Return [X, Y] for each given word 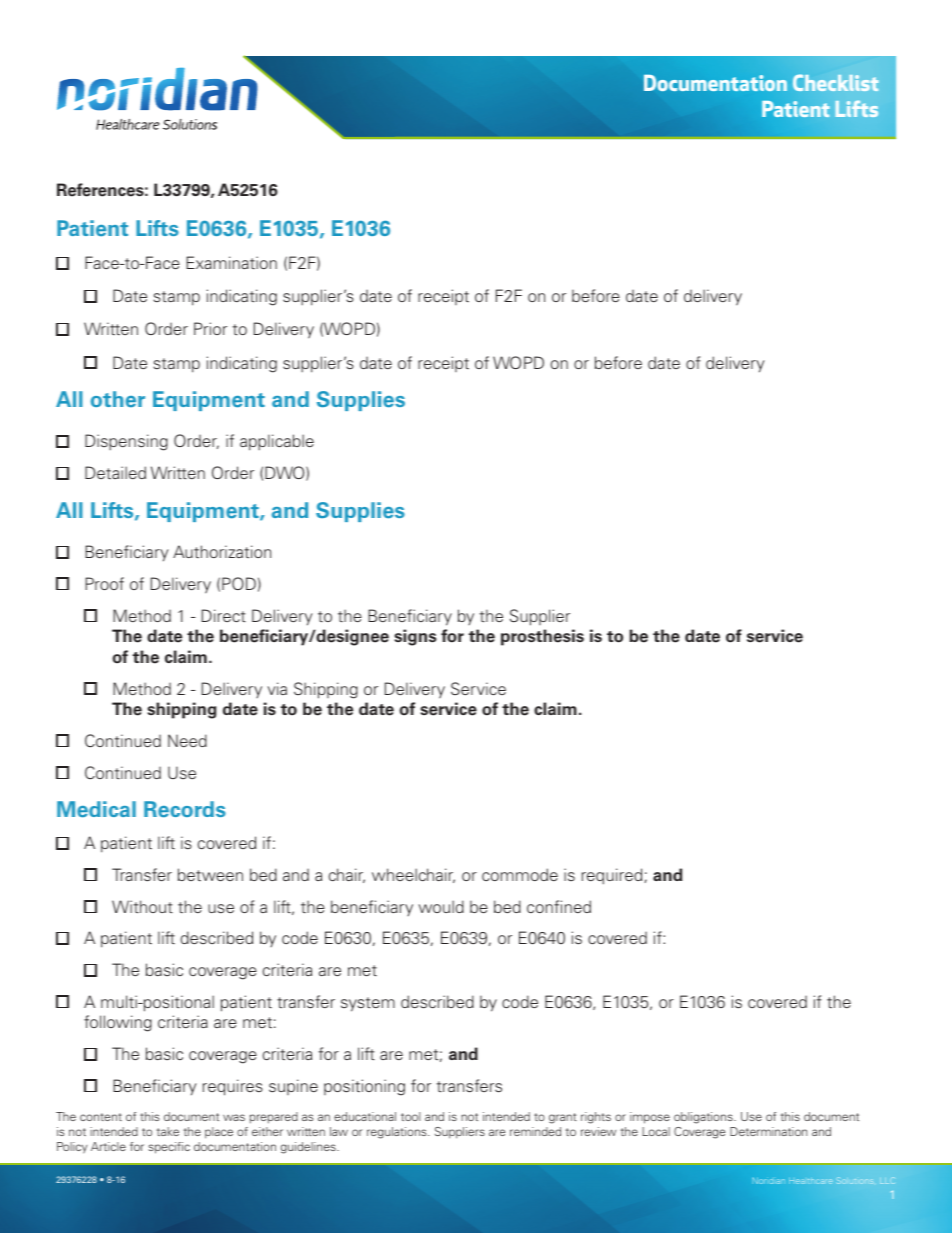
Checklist [835, 83]
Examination [231, 262]
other [118, 399]
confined [559, 906]
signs [415, 637]
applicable [277, 442]
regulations [398, 1133]
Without [142, 906]
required [613, 876]
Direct [224, 615]
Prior [210, 328]
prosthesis [542, 637]
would [441, 906]
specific [169, 1148]
